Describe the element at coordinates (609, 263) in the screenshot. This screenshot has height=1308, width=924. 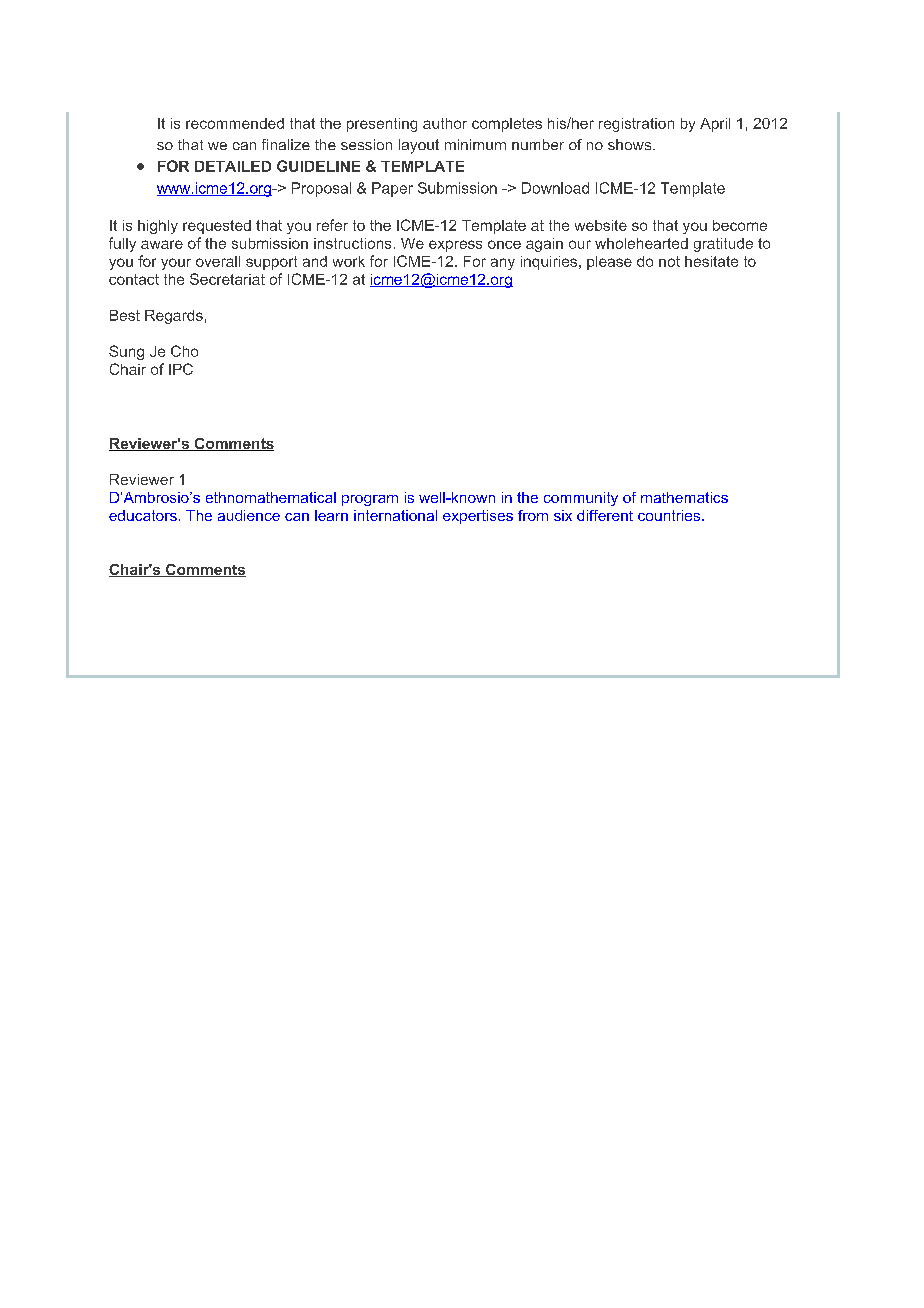
I see `please` at that location.
